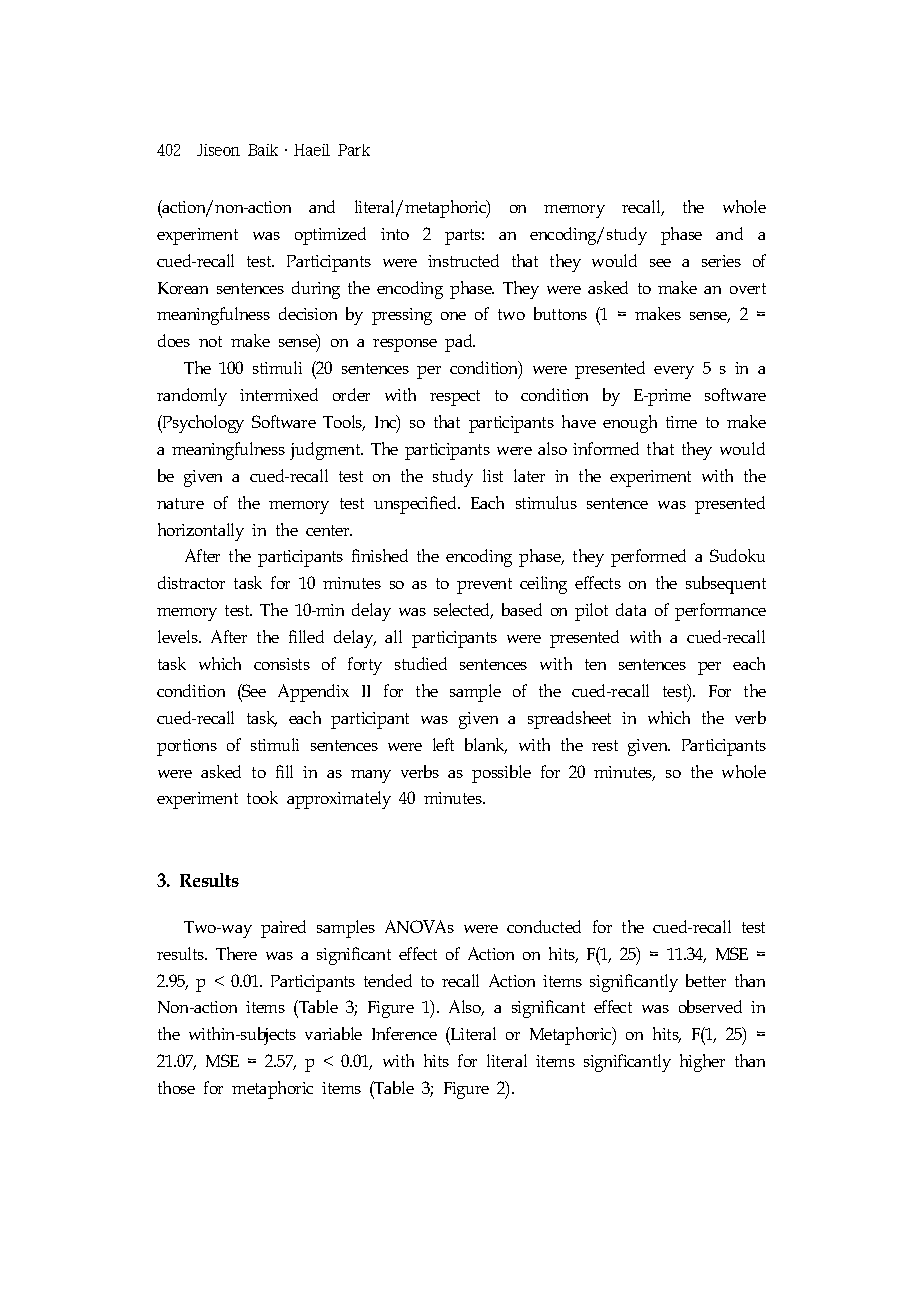 The image size is (924, 1307). What do you see at coordinates (262, 797) in the screenshot?
I see `took` at bounding box center [262, 797].
